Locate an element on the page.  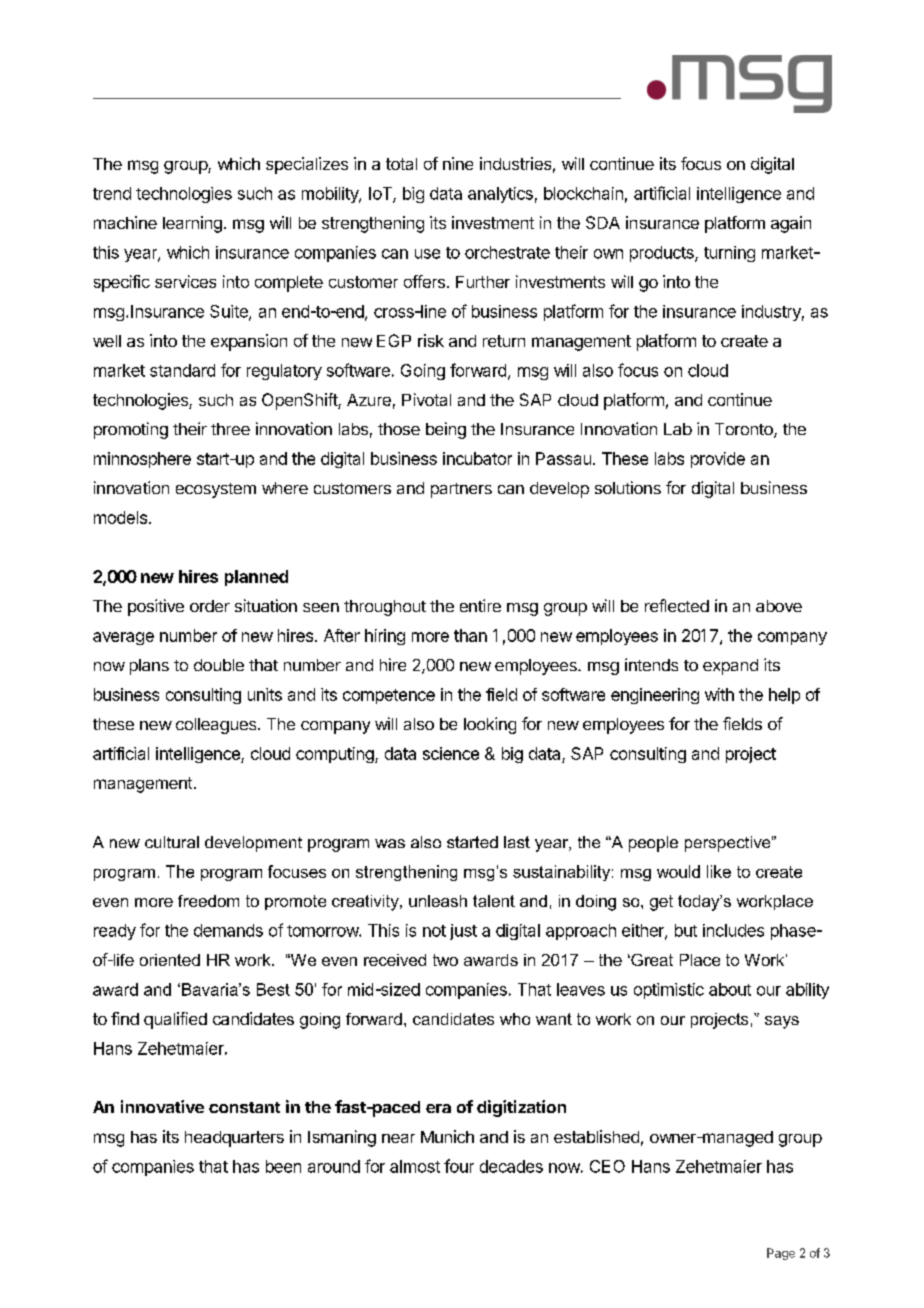
learning is located at coordinates (192, 224).
